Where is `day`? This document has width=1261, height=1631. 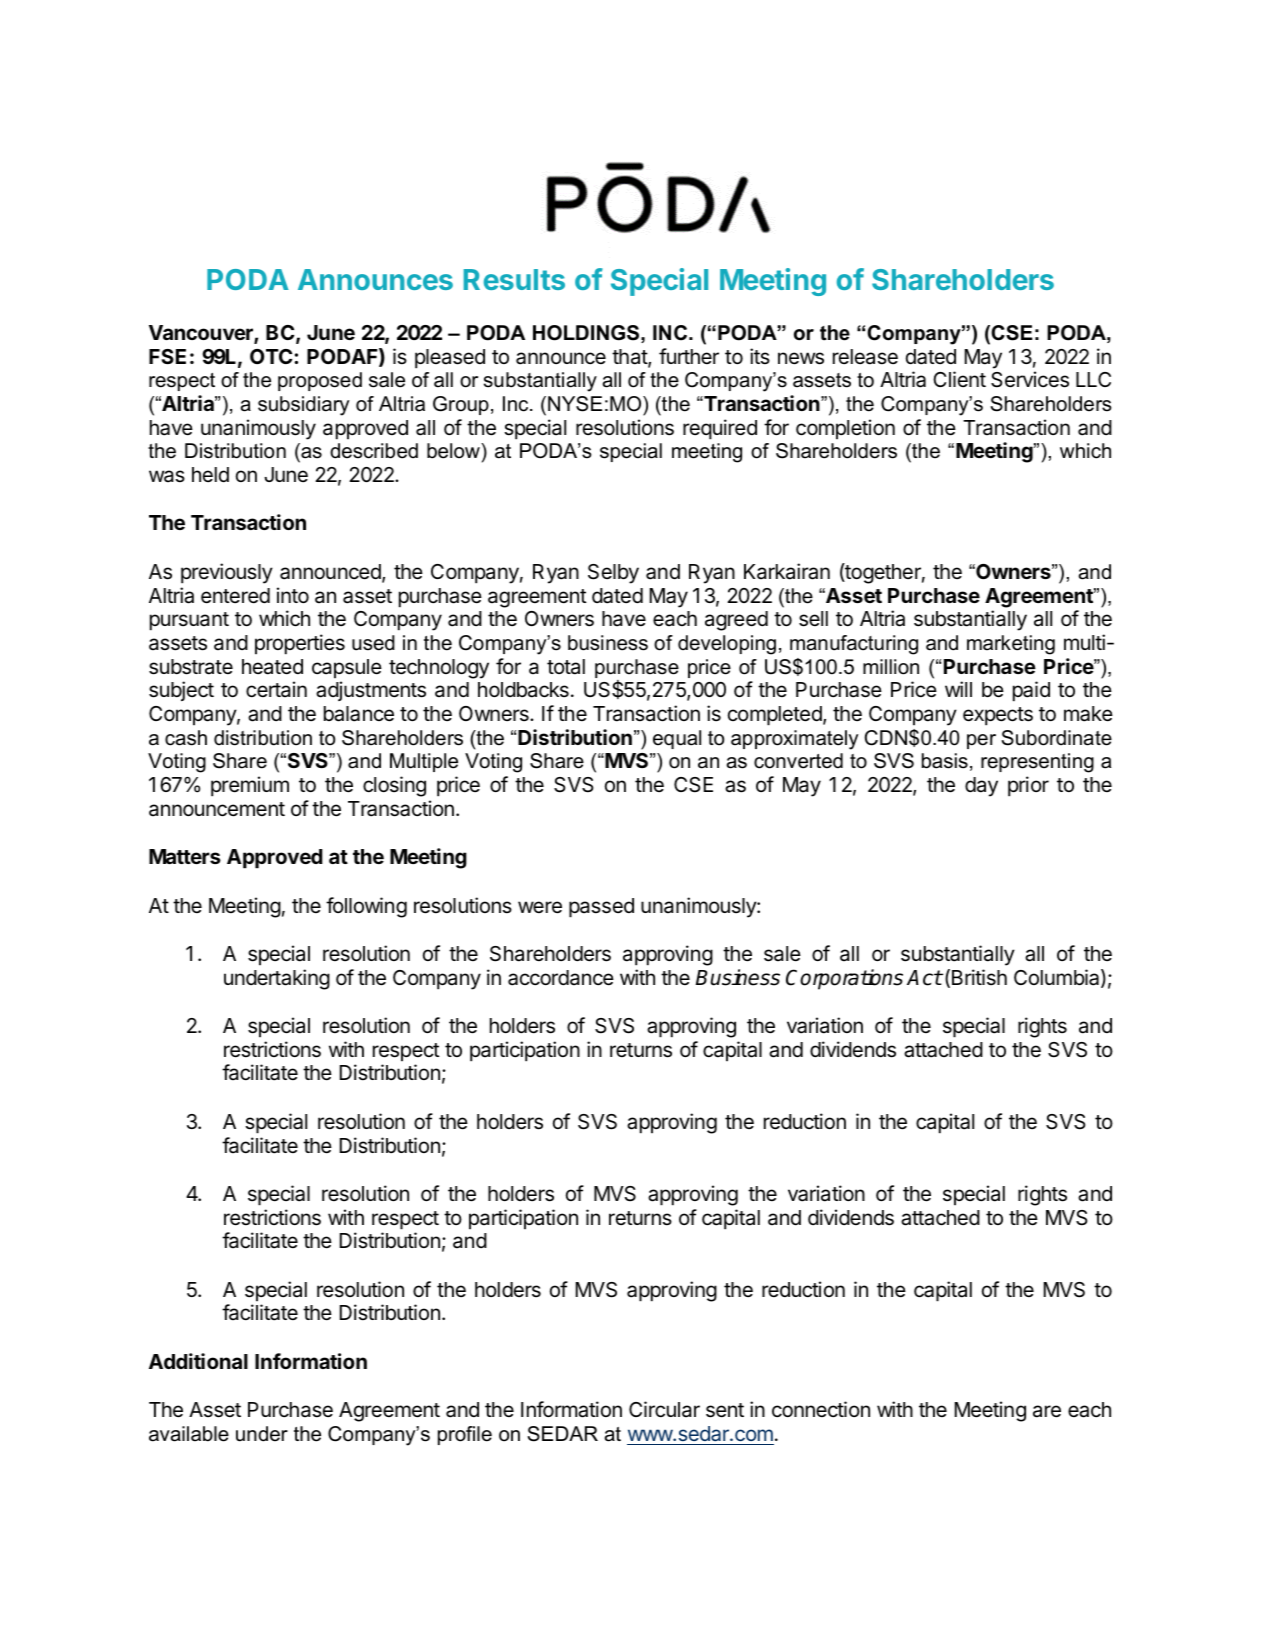
day is located at coordinates (981, 787).
